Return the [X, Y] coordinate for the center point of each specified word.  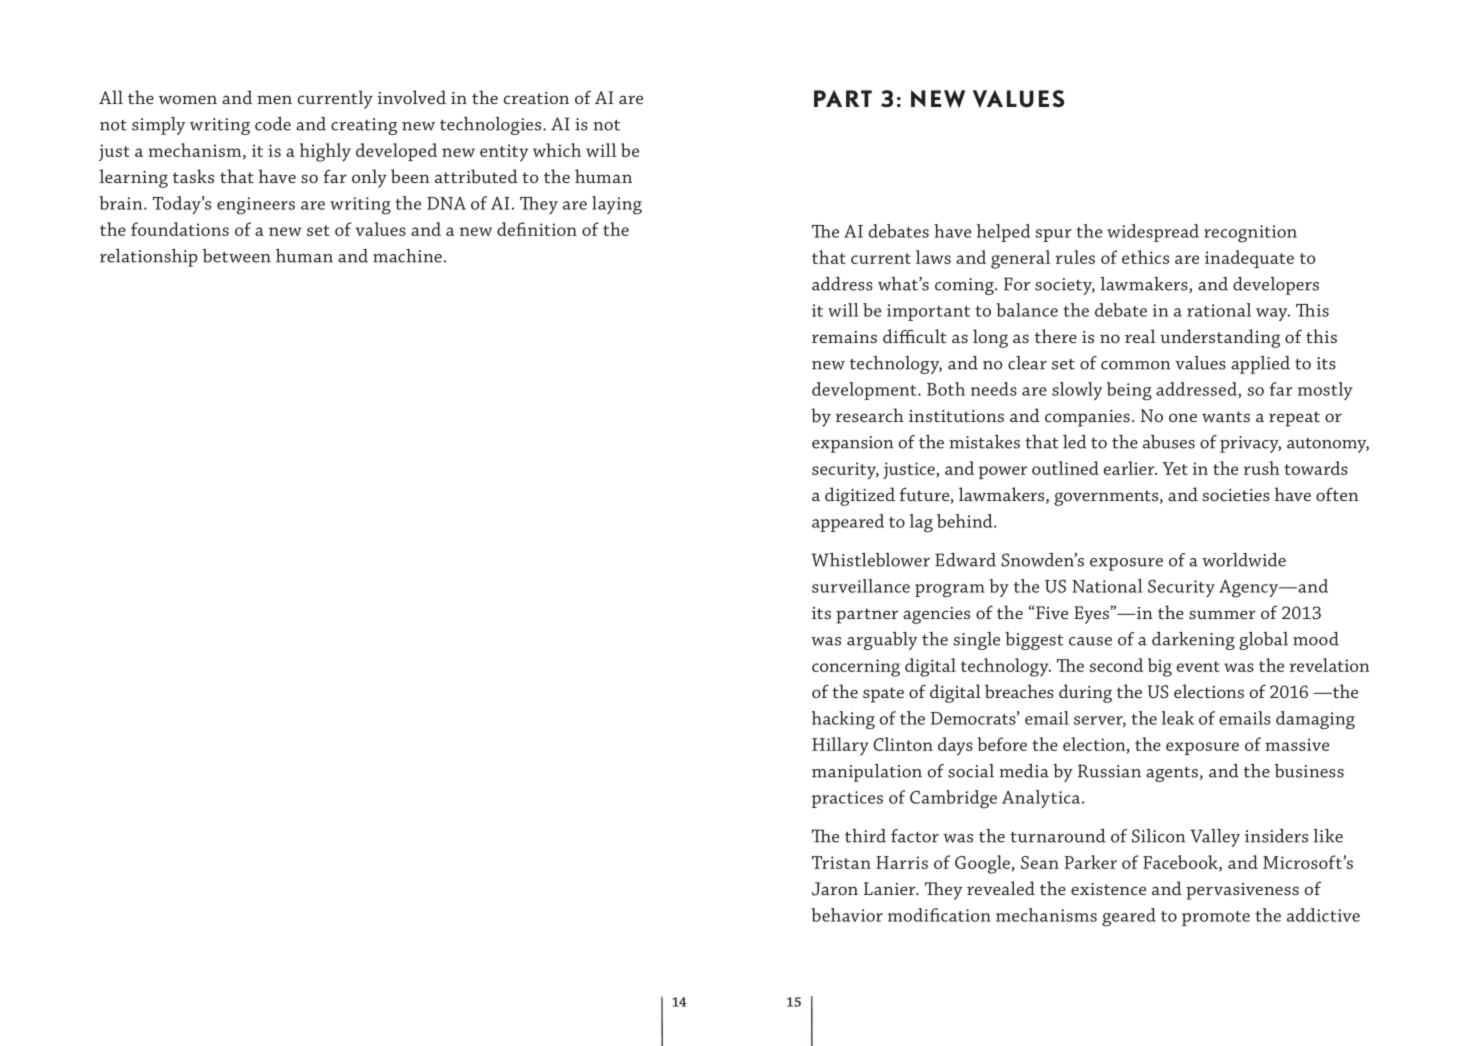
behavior [847, 915]
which [557, 150]
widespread [1153, 233]
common [1135, 365]
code [273, 124]
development [865, 391]
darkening [1193, 641]
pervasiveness [1242, 891]
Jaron [835, 889]
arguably [882, 641]
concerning [856, 668]
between [237, 256]
